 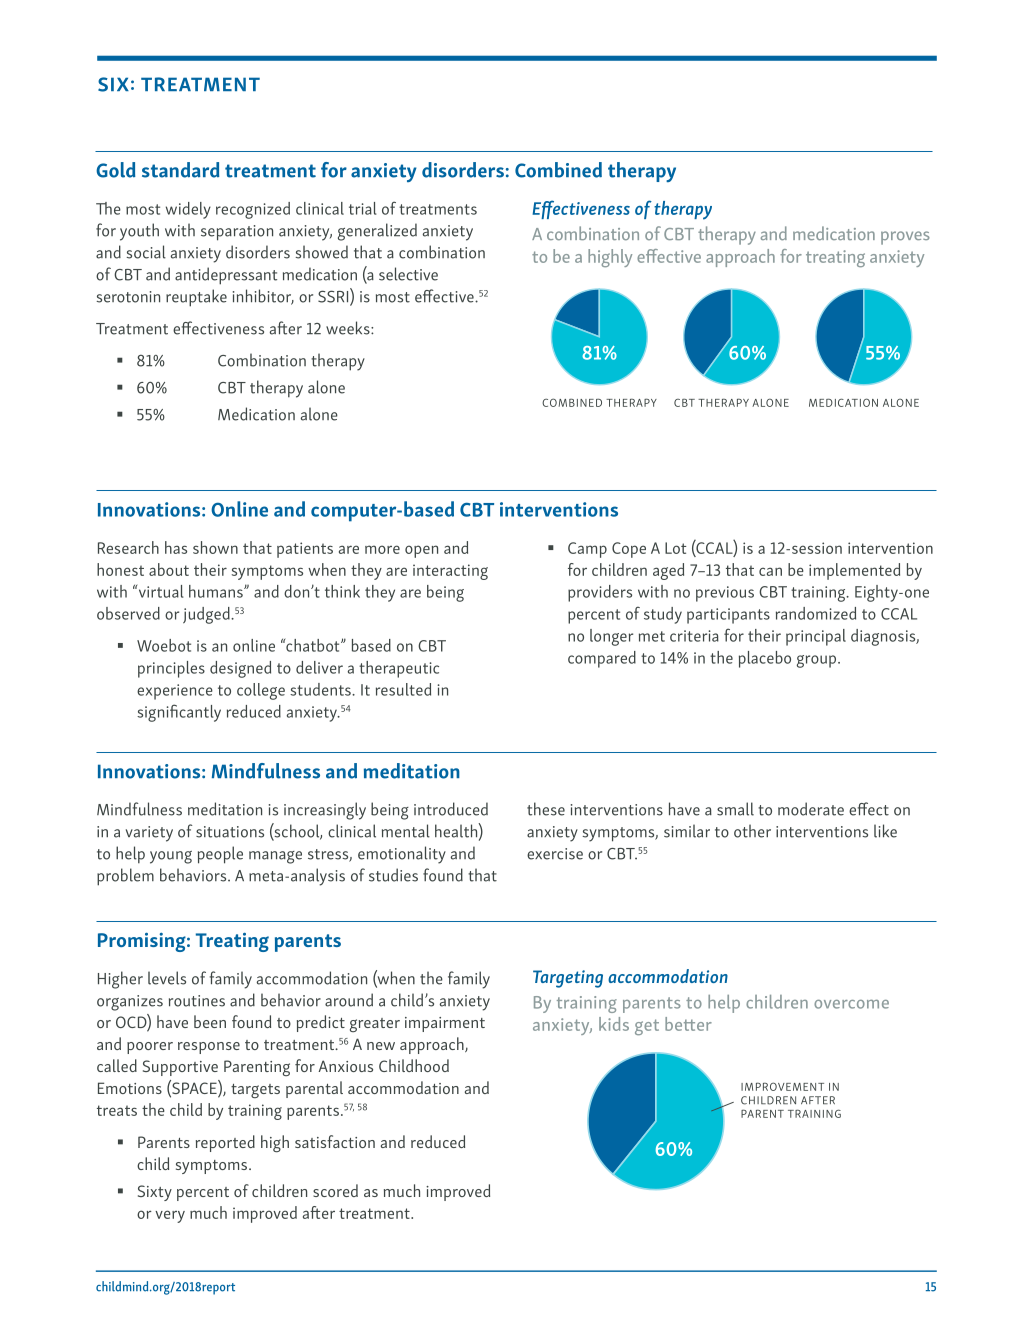 What do you see at coordinates (335, 1141) in the screenshot?
I see `satisfaction` at bounding box center [335, 1141].
